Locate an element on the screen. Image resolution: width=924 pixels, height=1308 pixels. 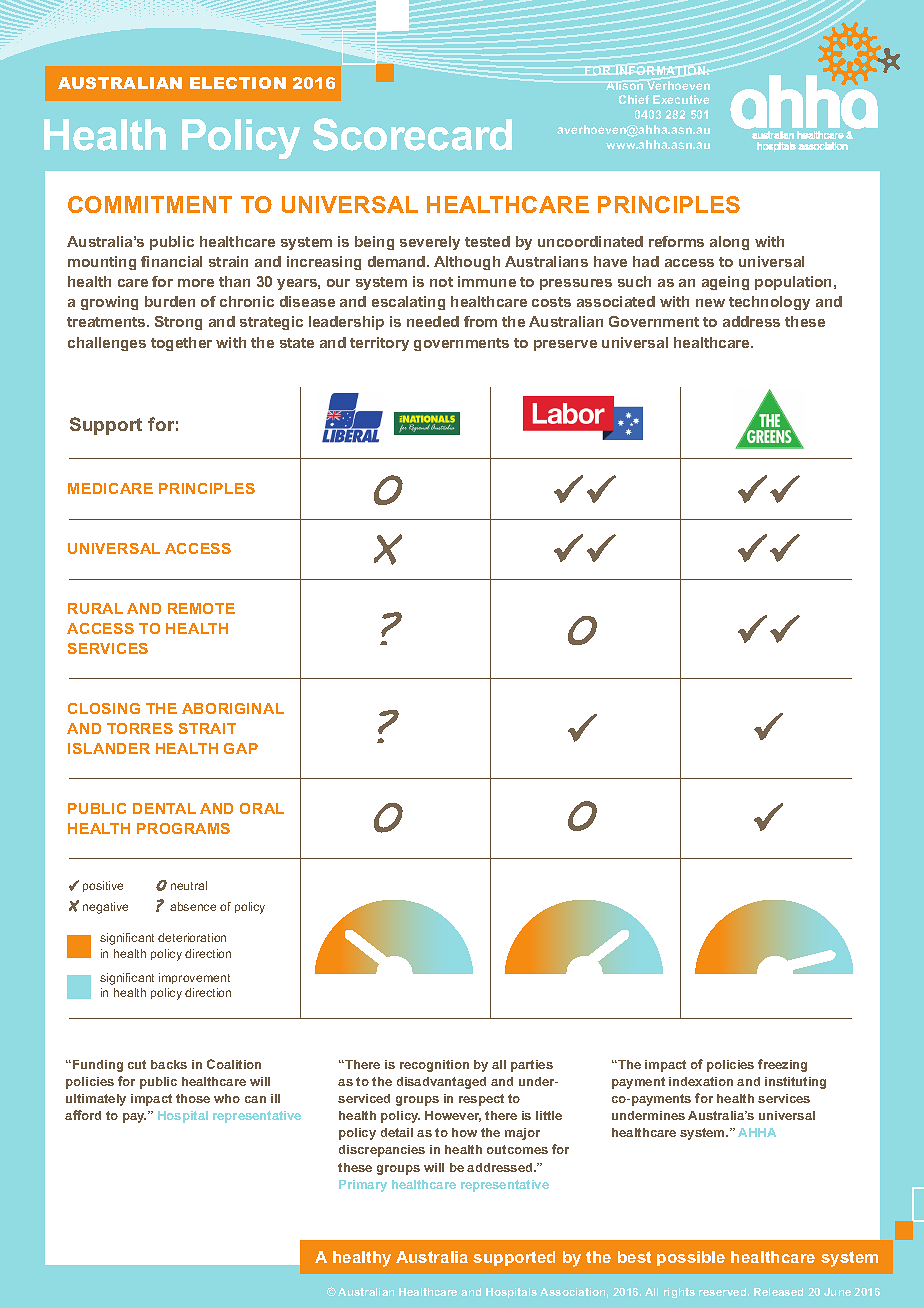
ABORIGINAL is located at coordinates (233, 708).
